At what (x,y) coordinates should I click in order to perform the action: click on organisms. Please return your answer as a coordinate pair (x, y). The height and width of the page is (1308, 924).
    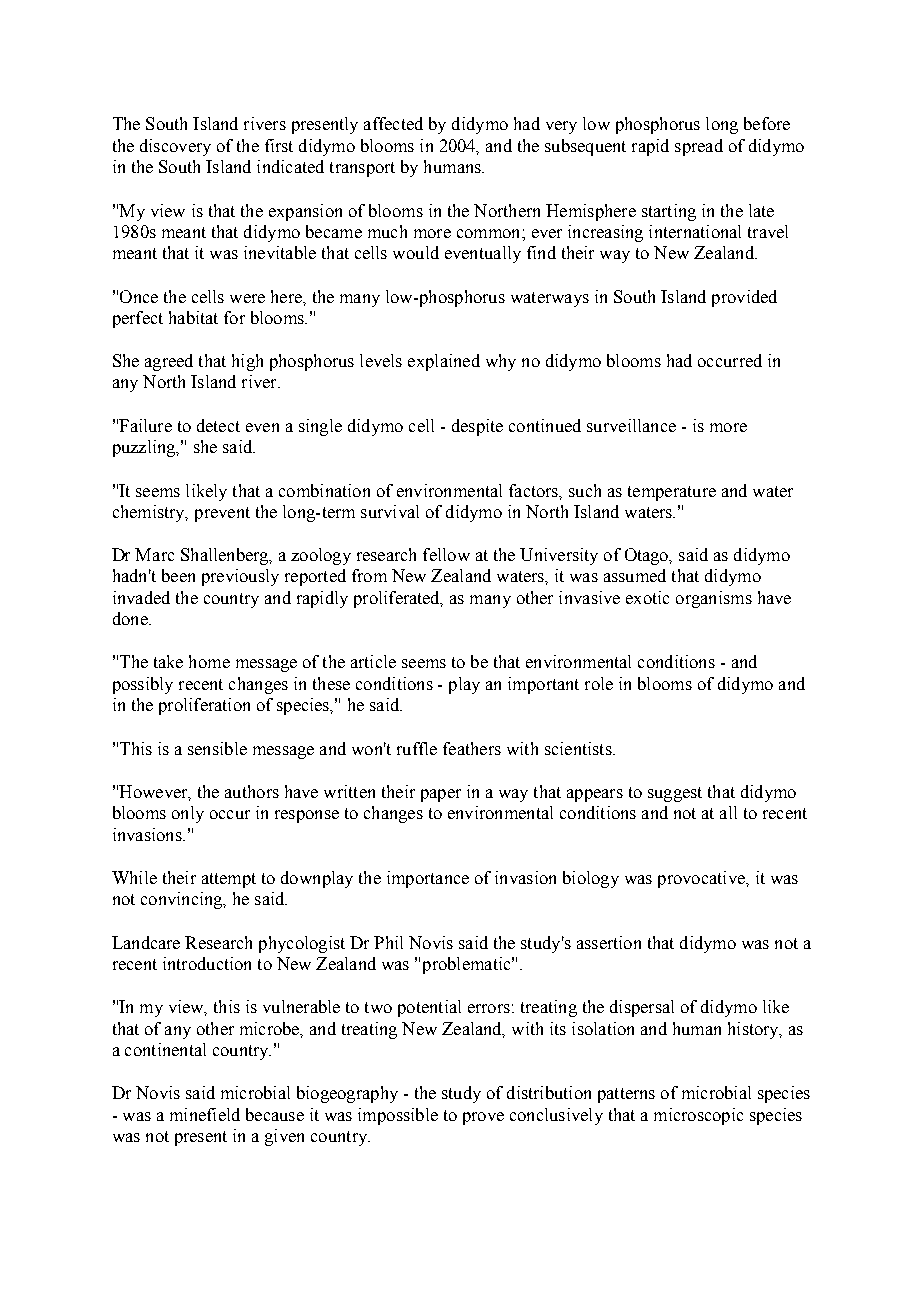
    Looking at the image, I should click on (714, 599).
